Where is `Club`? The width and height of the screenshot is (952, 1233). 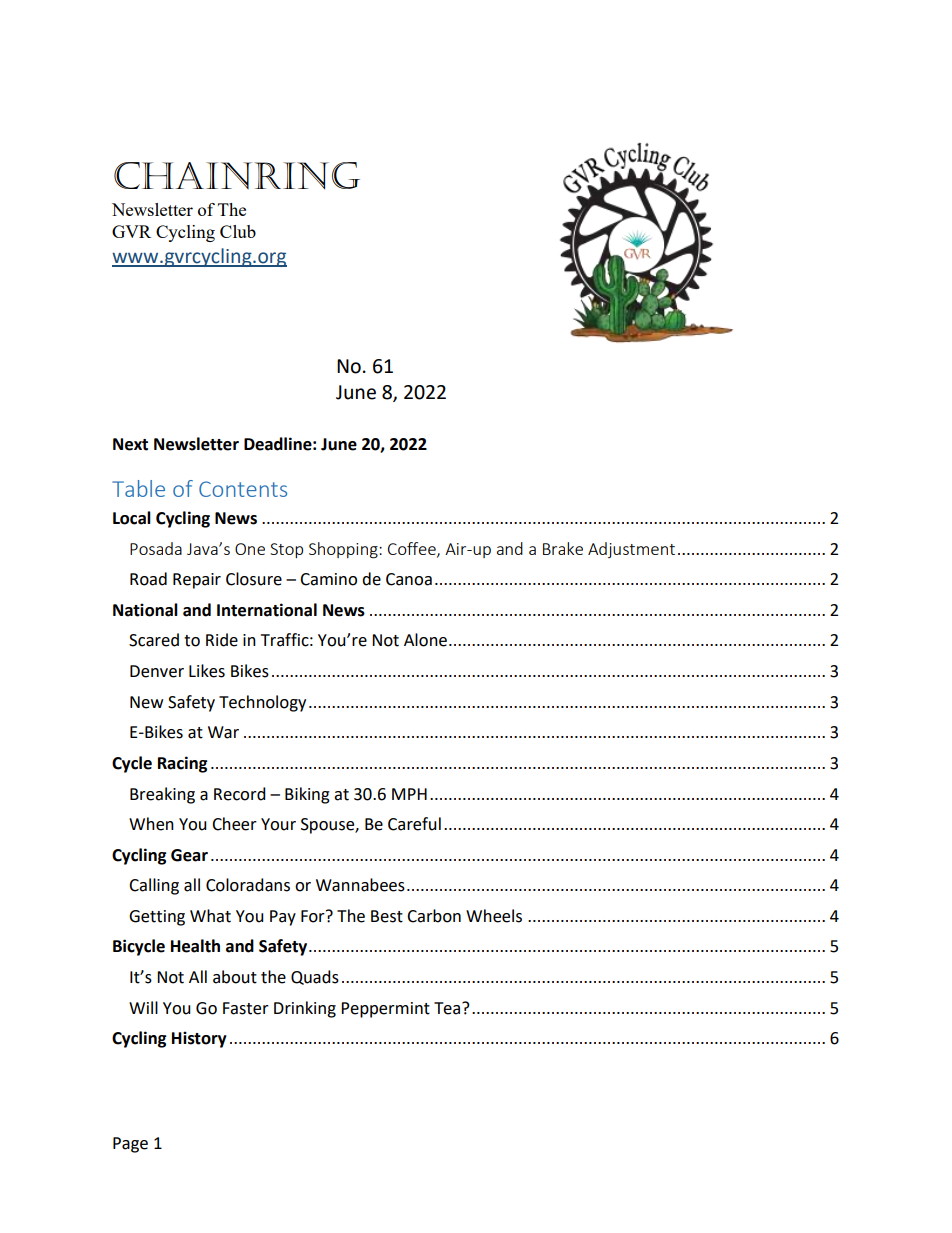
Club is located at coordinates (238, 231).
